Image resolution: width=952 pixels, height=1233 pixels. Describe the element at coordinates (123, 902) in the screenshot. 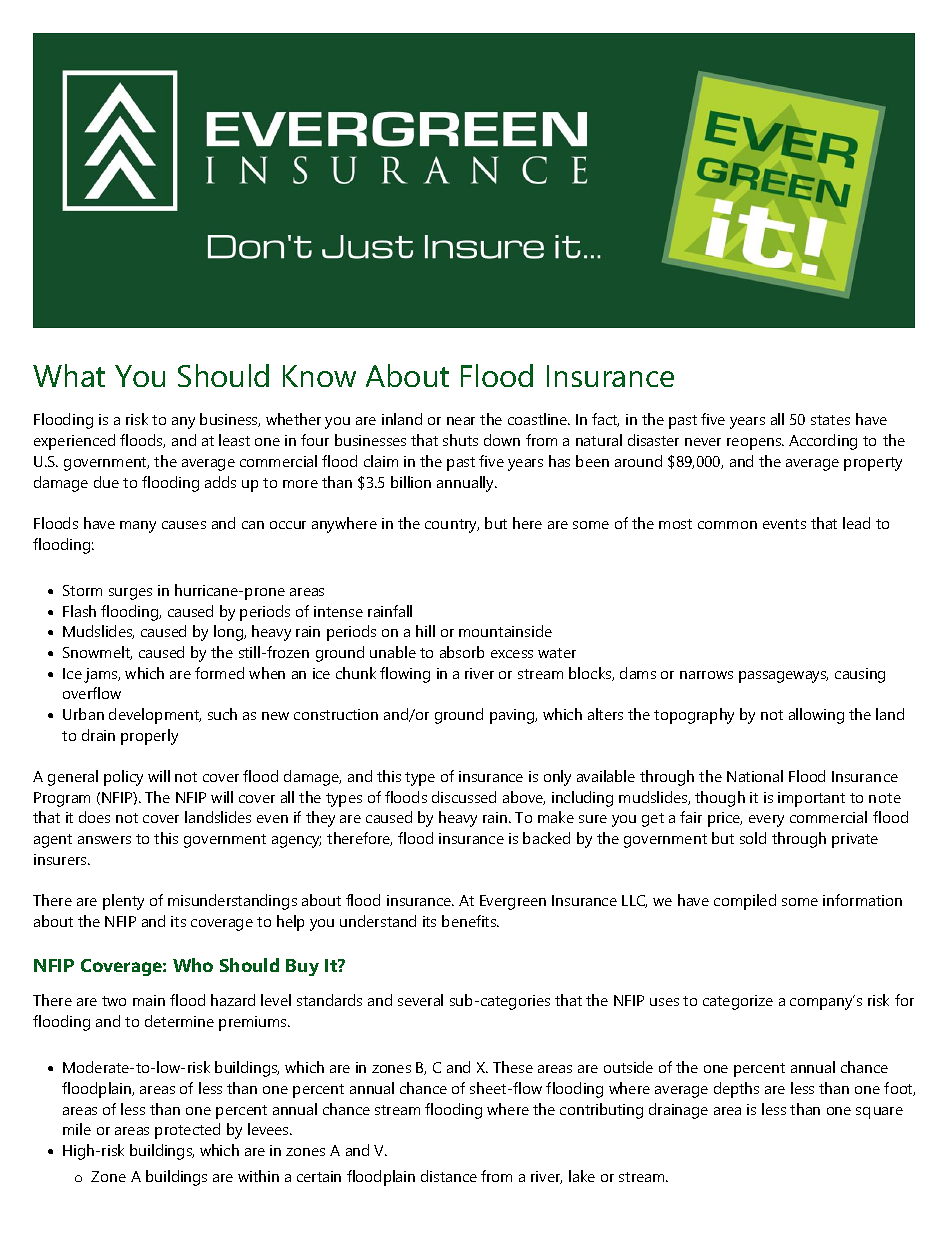

I see `plenty` at that location.
